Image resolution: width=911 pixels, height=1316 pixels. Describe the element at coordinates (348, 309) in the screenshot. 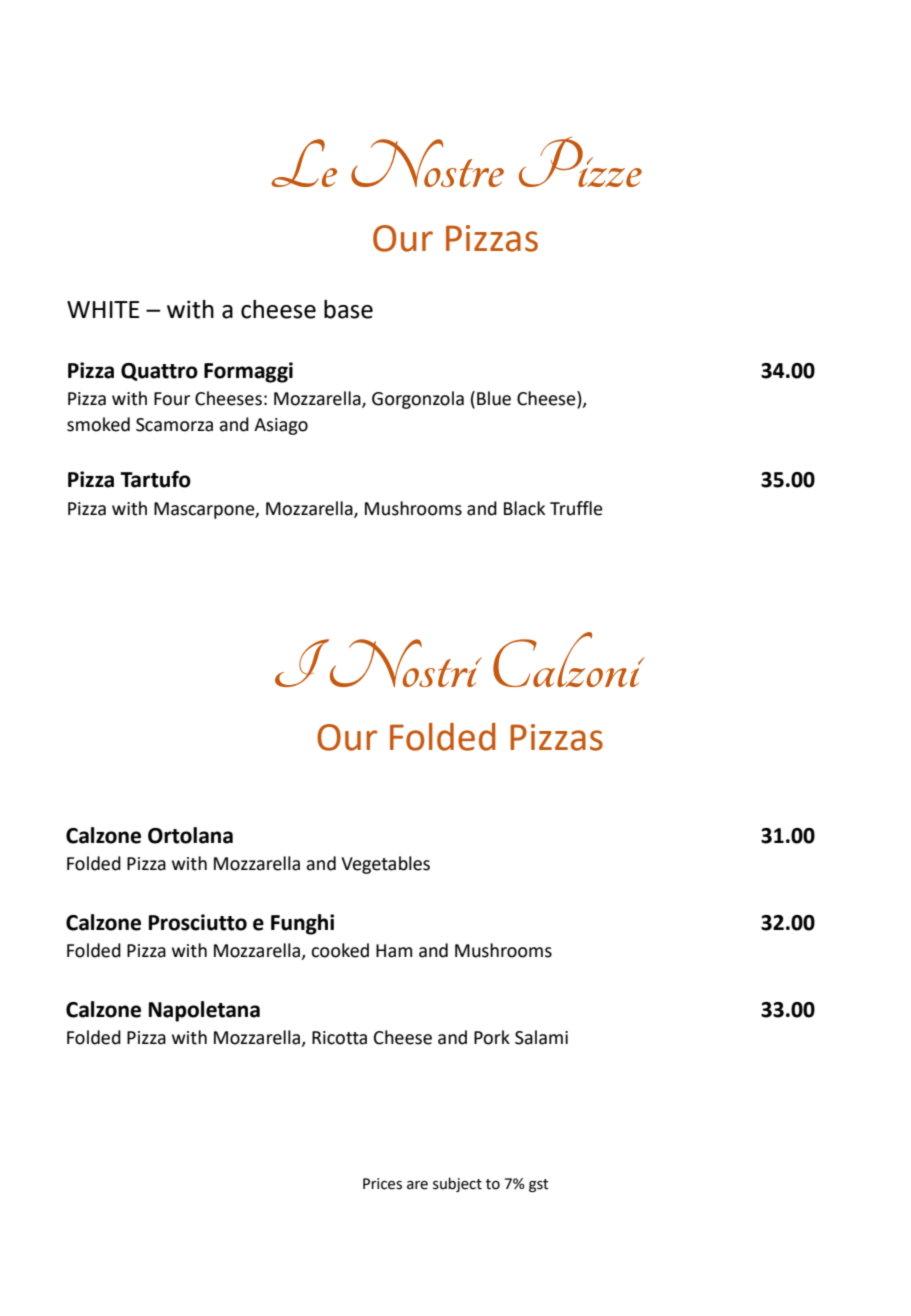

I see `base` at that location.
